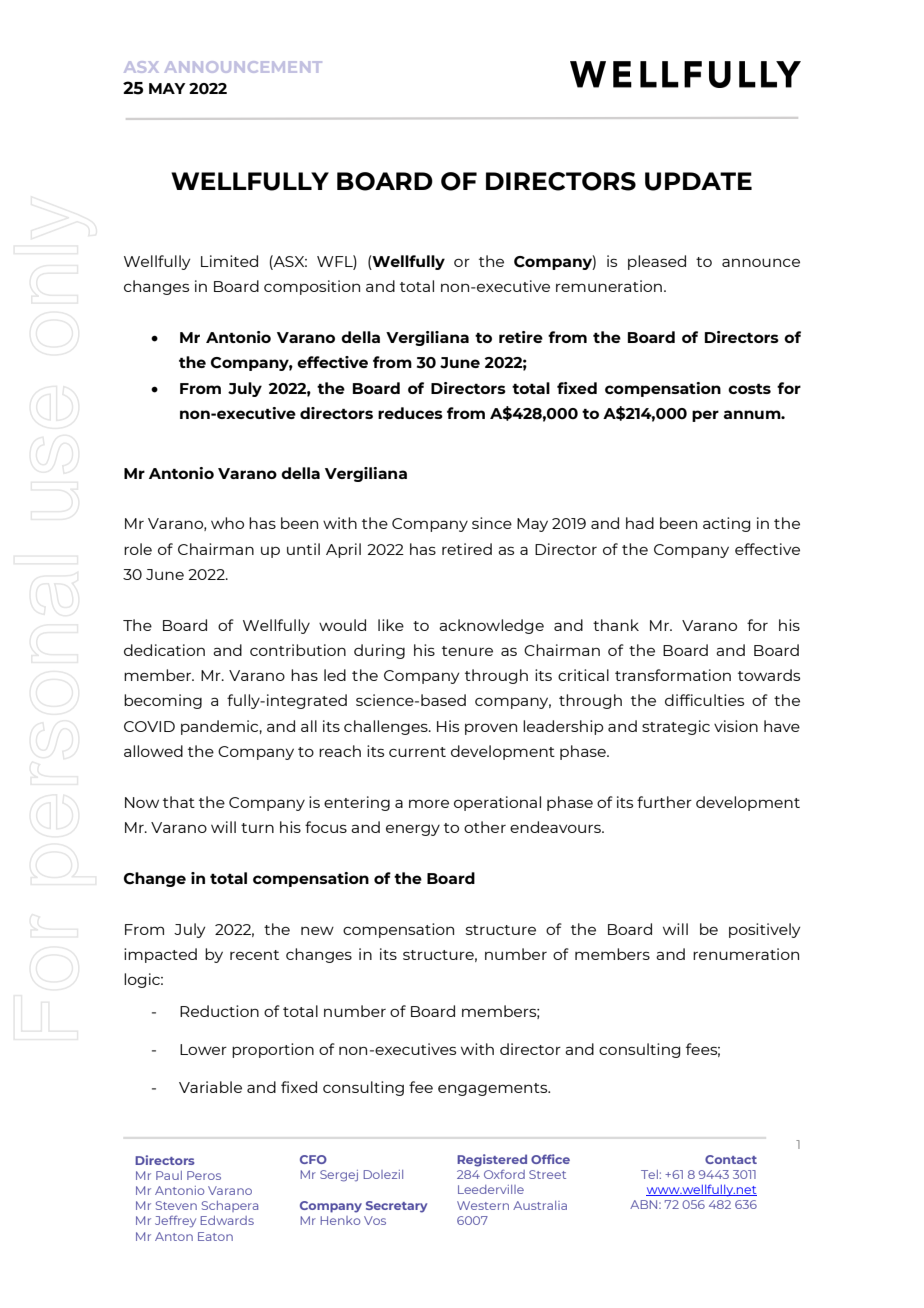 This screenshot has height=1308, width=924. What do you see at coordinates (163, 701) in the screenshot?
I see `becoming` at bounding box center [163, 701].
